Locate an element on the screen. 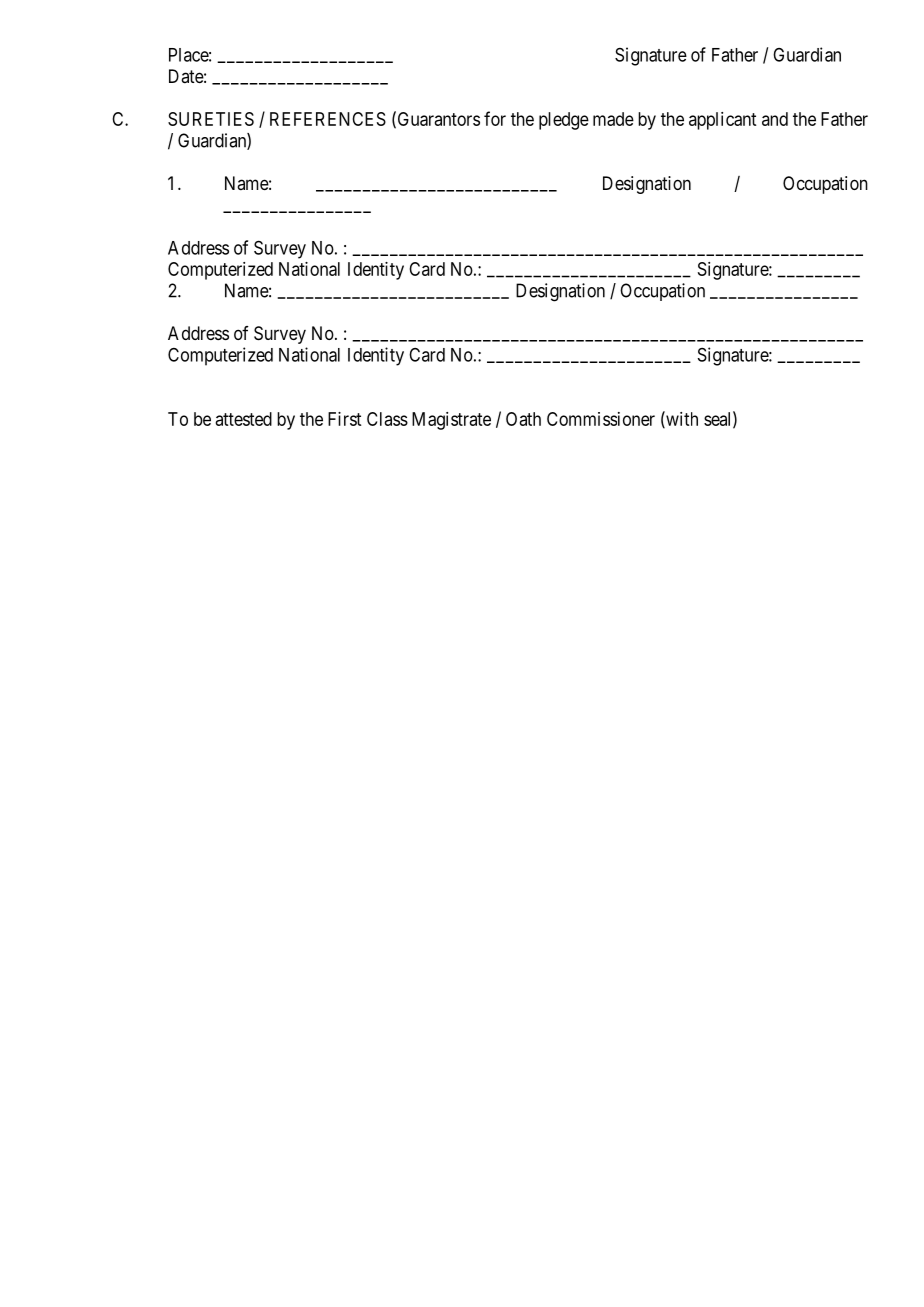 The width and height of the screenshot is (924, 1307). attested is located at coordinates (243, 419).
